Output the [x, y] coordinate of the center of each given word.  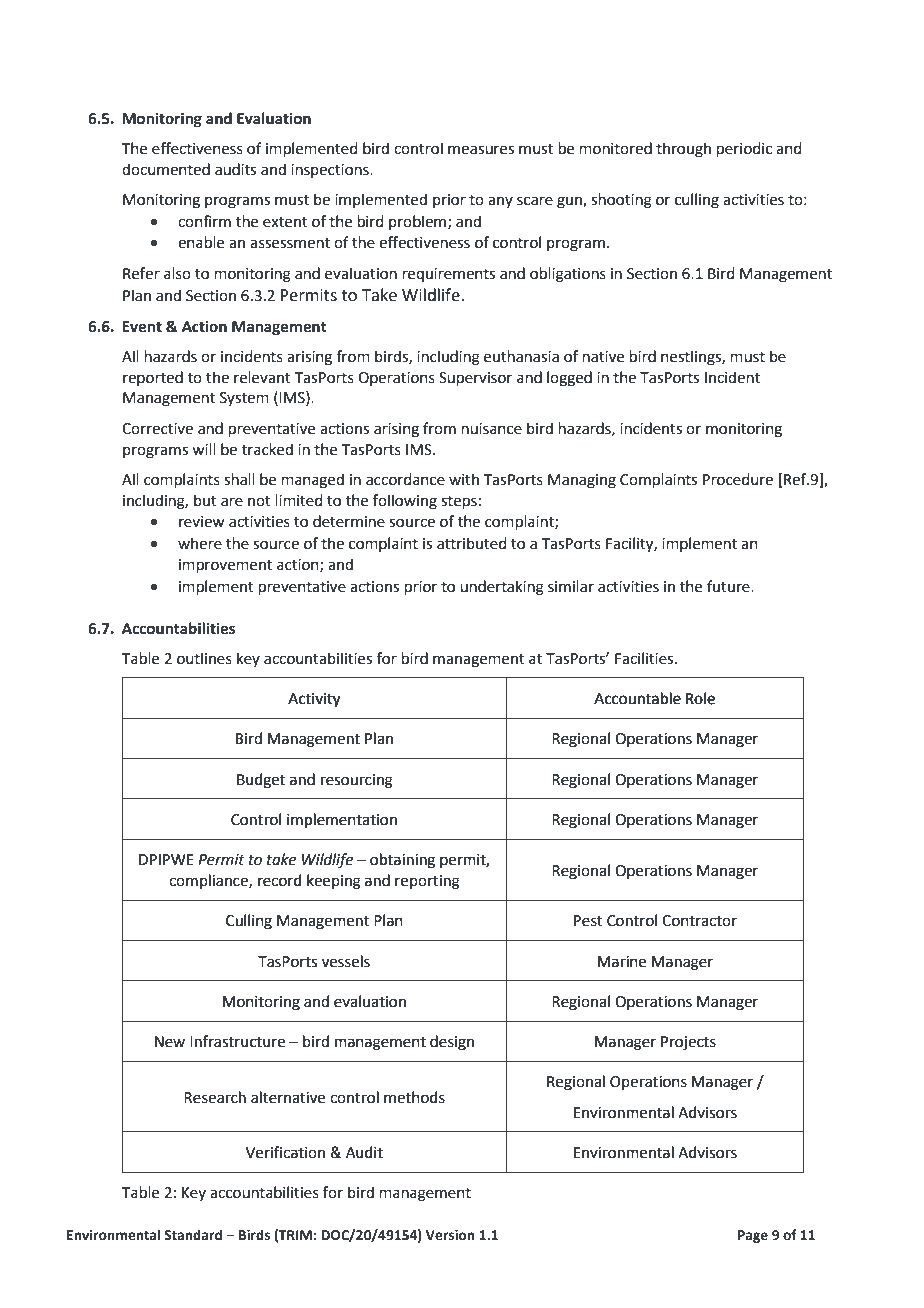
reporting [427, 882]
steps [459, 502]
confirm [204, 221]
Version [450, 1235]
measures [481, 150]
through [683, 150]
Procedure [738, 479]
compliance [209, 881]
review [202, 522]
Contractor [699, 921]
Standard [193, 1235]
